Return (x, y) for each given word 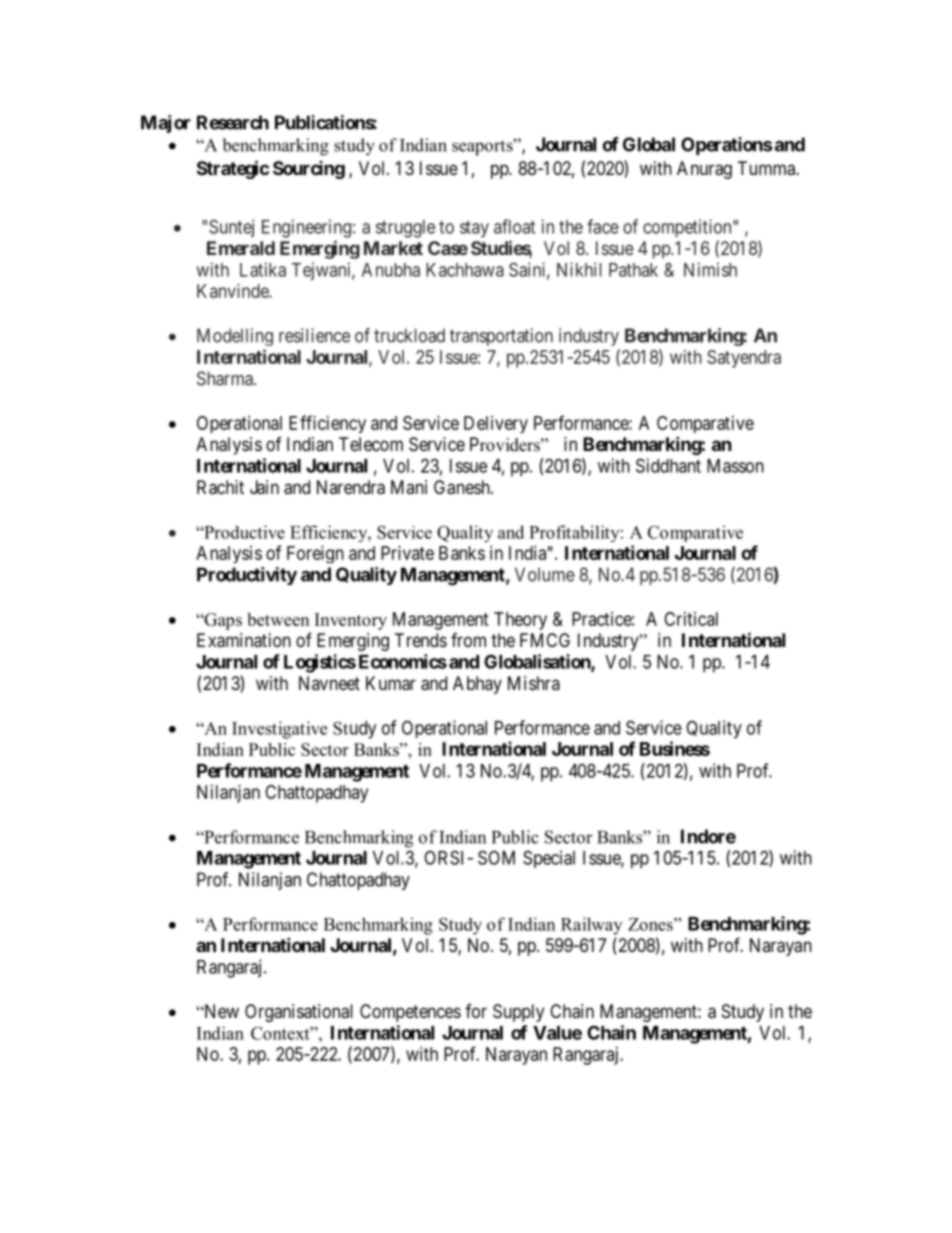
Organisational (299, 1013)
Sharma (226, 378)
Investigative (279, 730)
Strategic (233, 169)
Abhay (477, 685)
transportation (501, 337)
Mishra (534, 683)
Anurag (704, 170)
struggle (405, 229)
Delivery (496, 424)
